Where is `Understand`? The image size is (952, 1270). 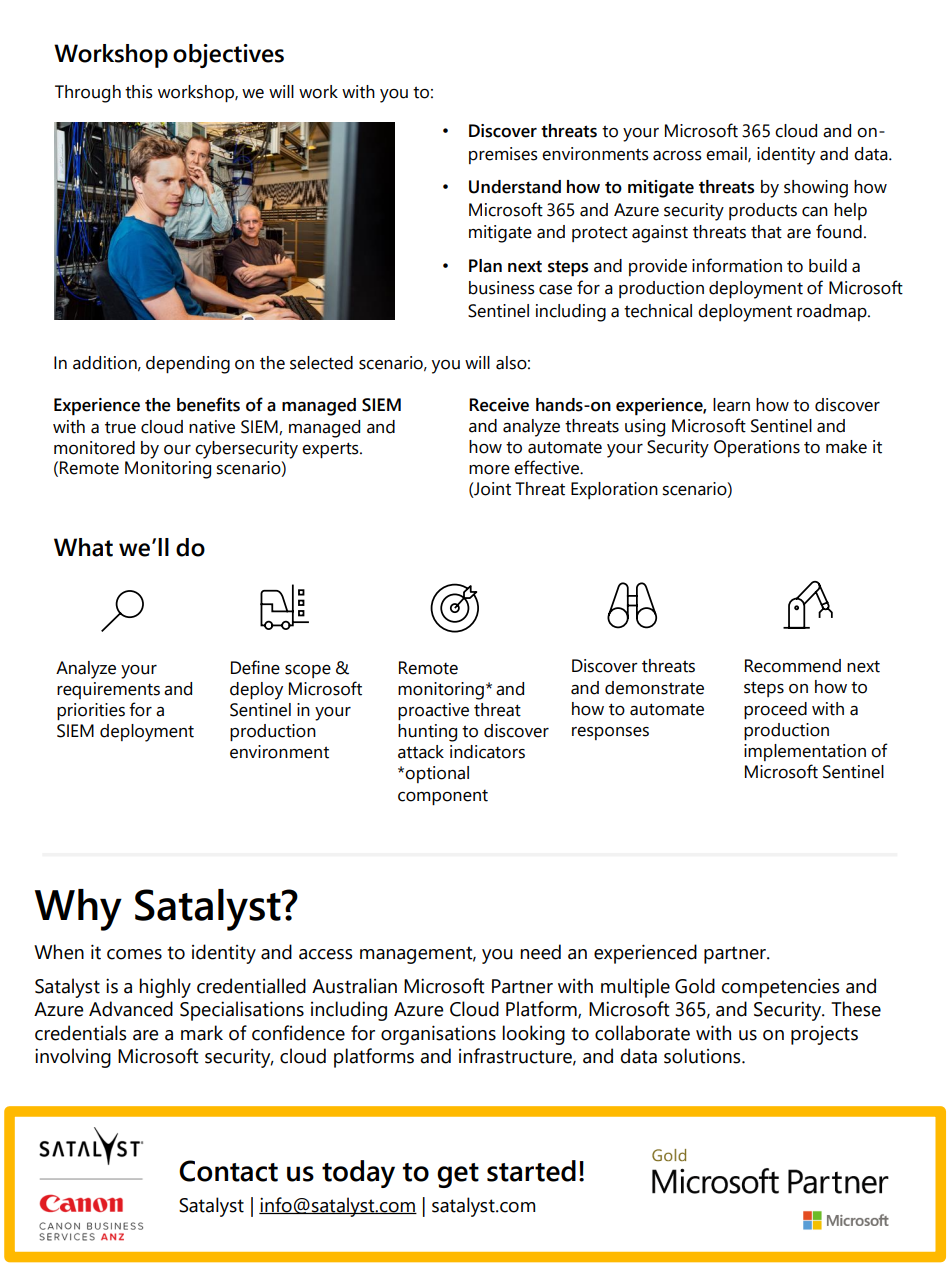 Understand is located at coordinates (515, 187).
